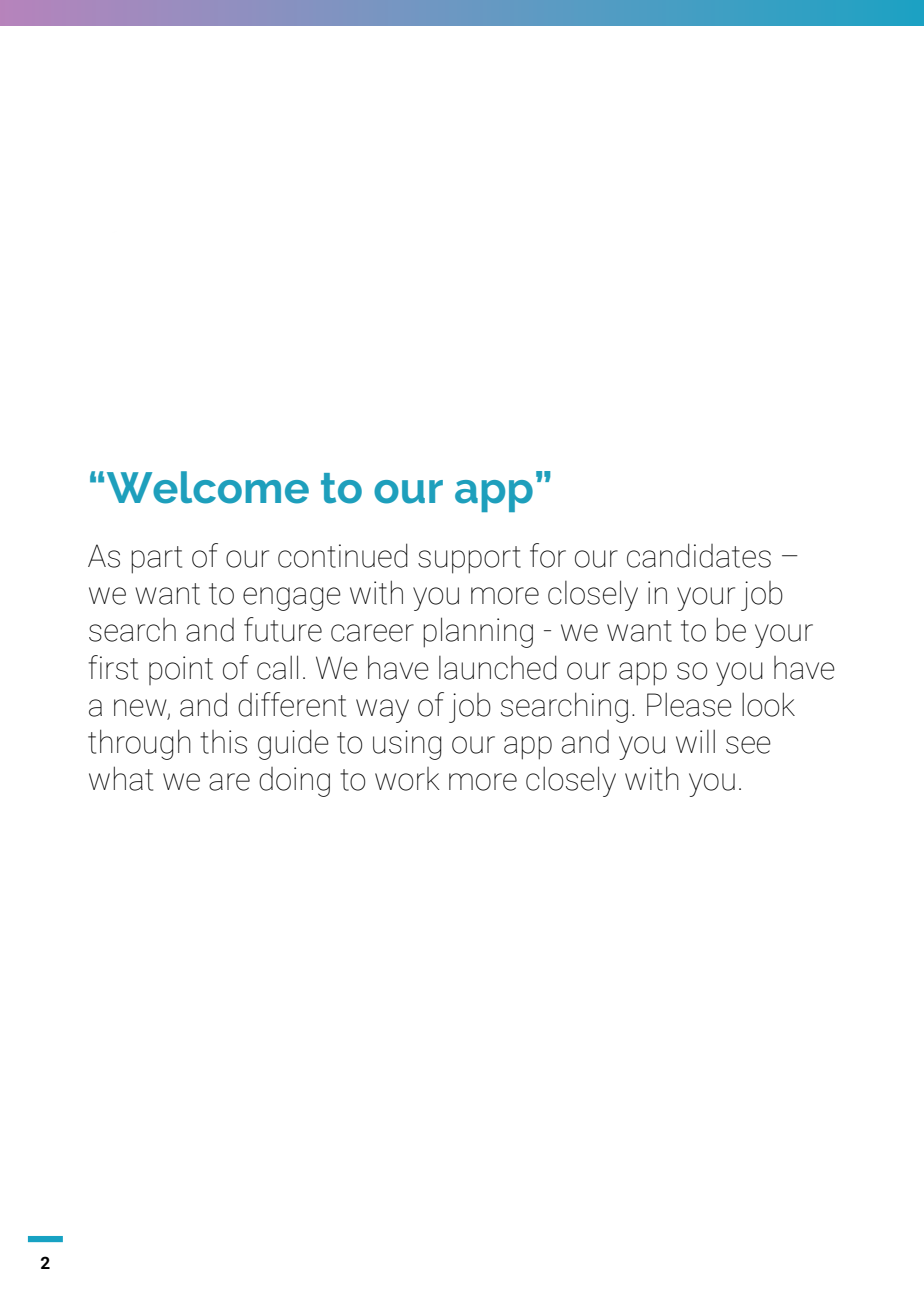 The height and width of the screenshot is (1308, 924). What do you see at coordinates (689, 704) in the screenshot?
I see `Please` at bounding box center [689, 704].
